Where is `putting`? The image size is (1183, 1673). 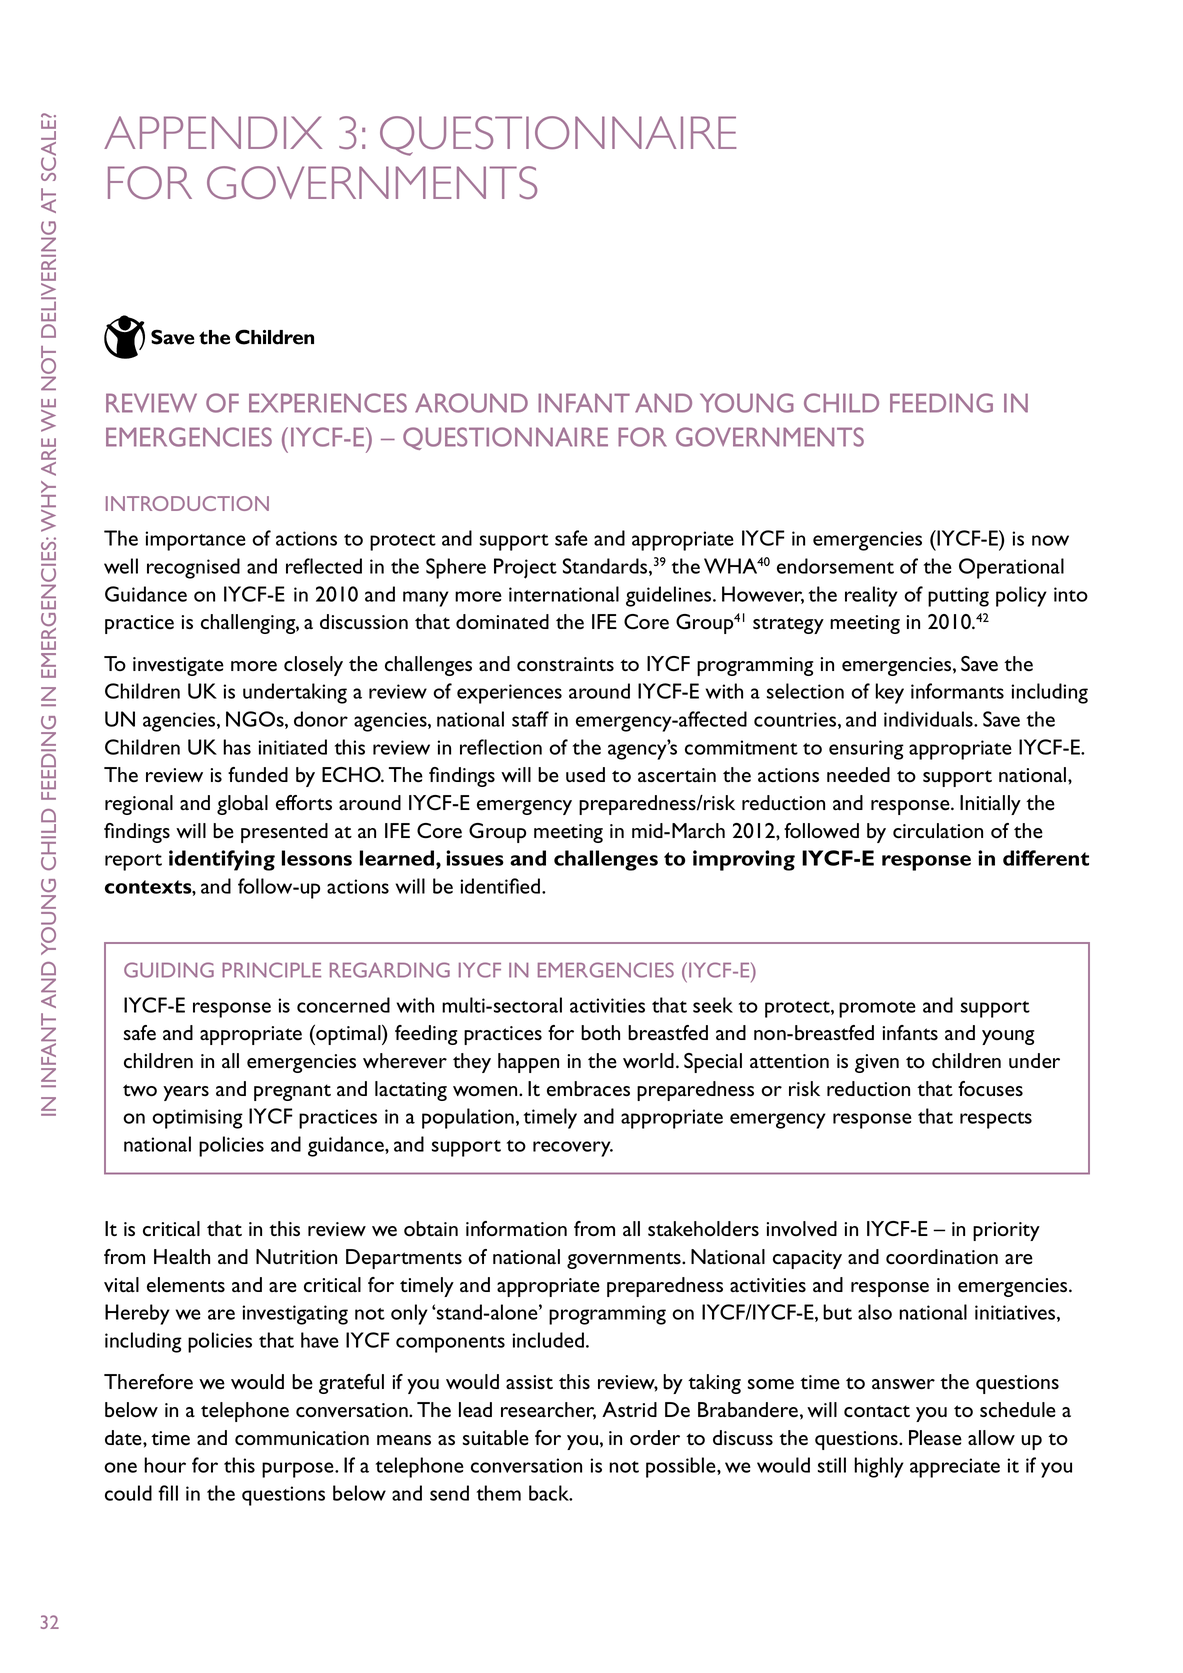 putting is located at coordinates (958, 597).
